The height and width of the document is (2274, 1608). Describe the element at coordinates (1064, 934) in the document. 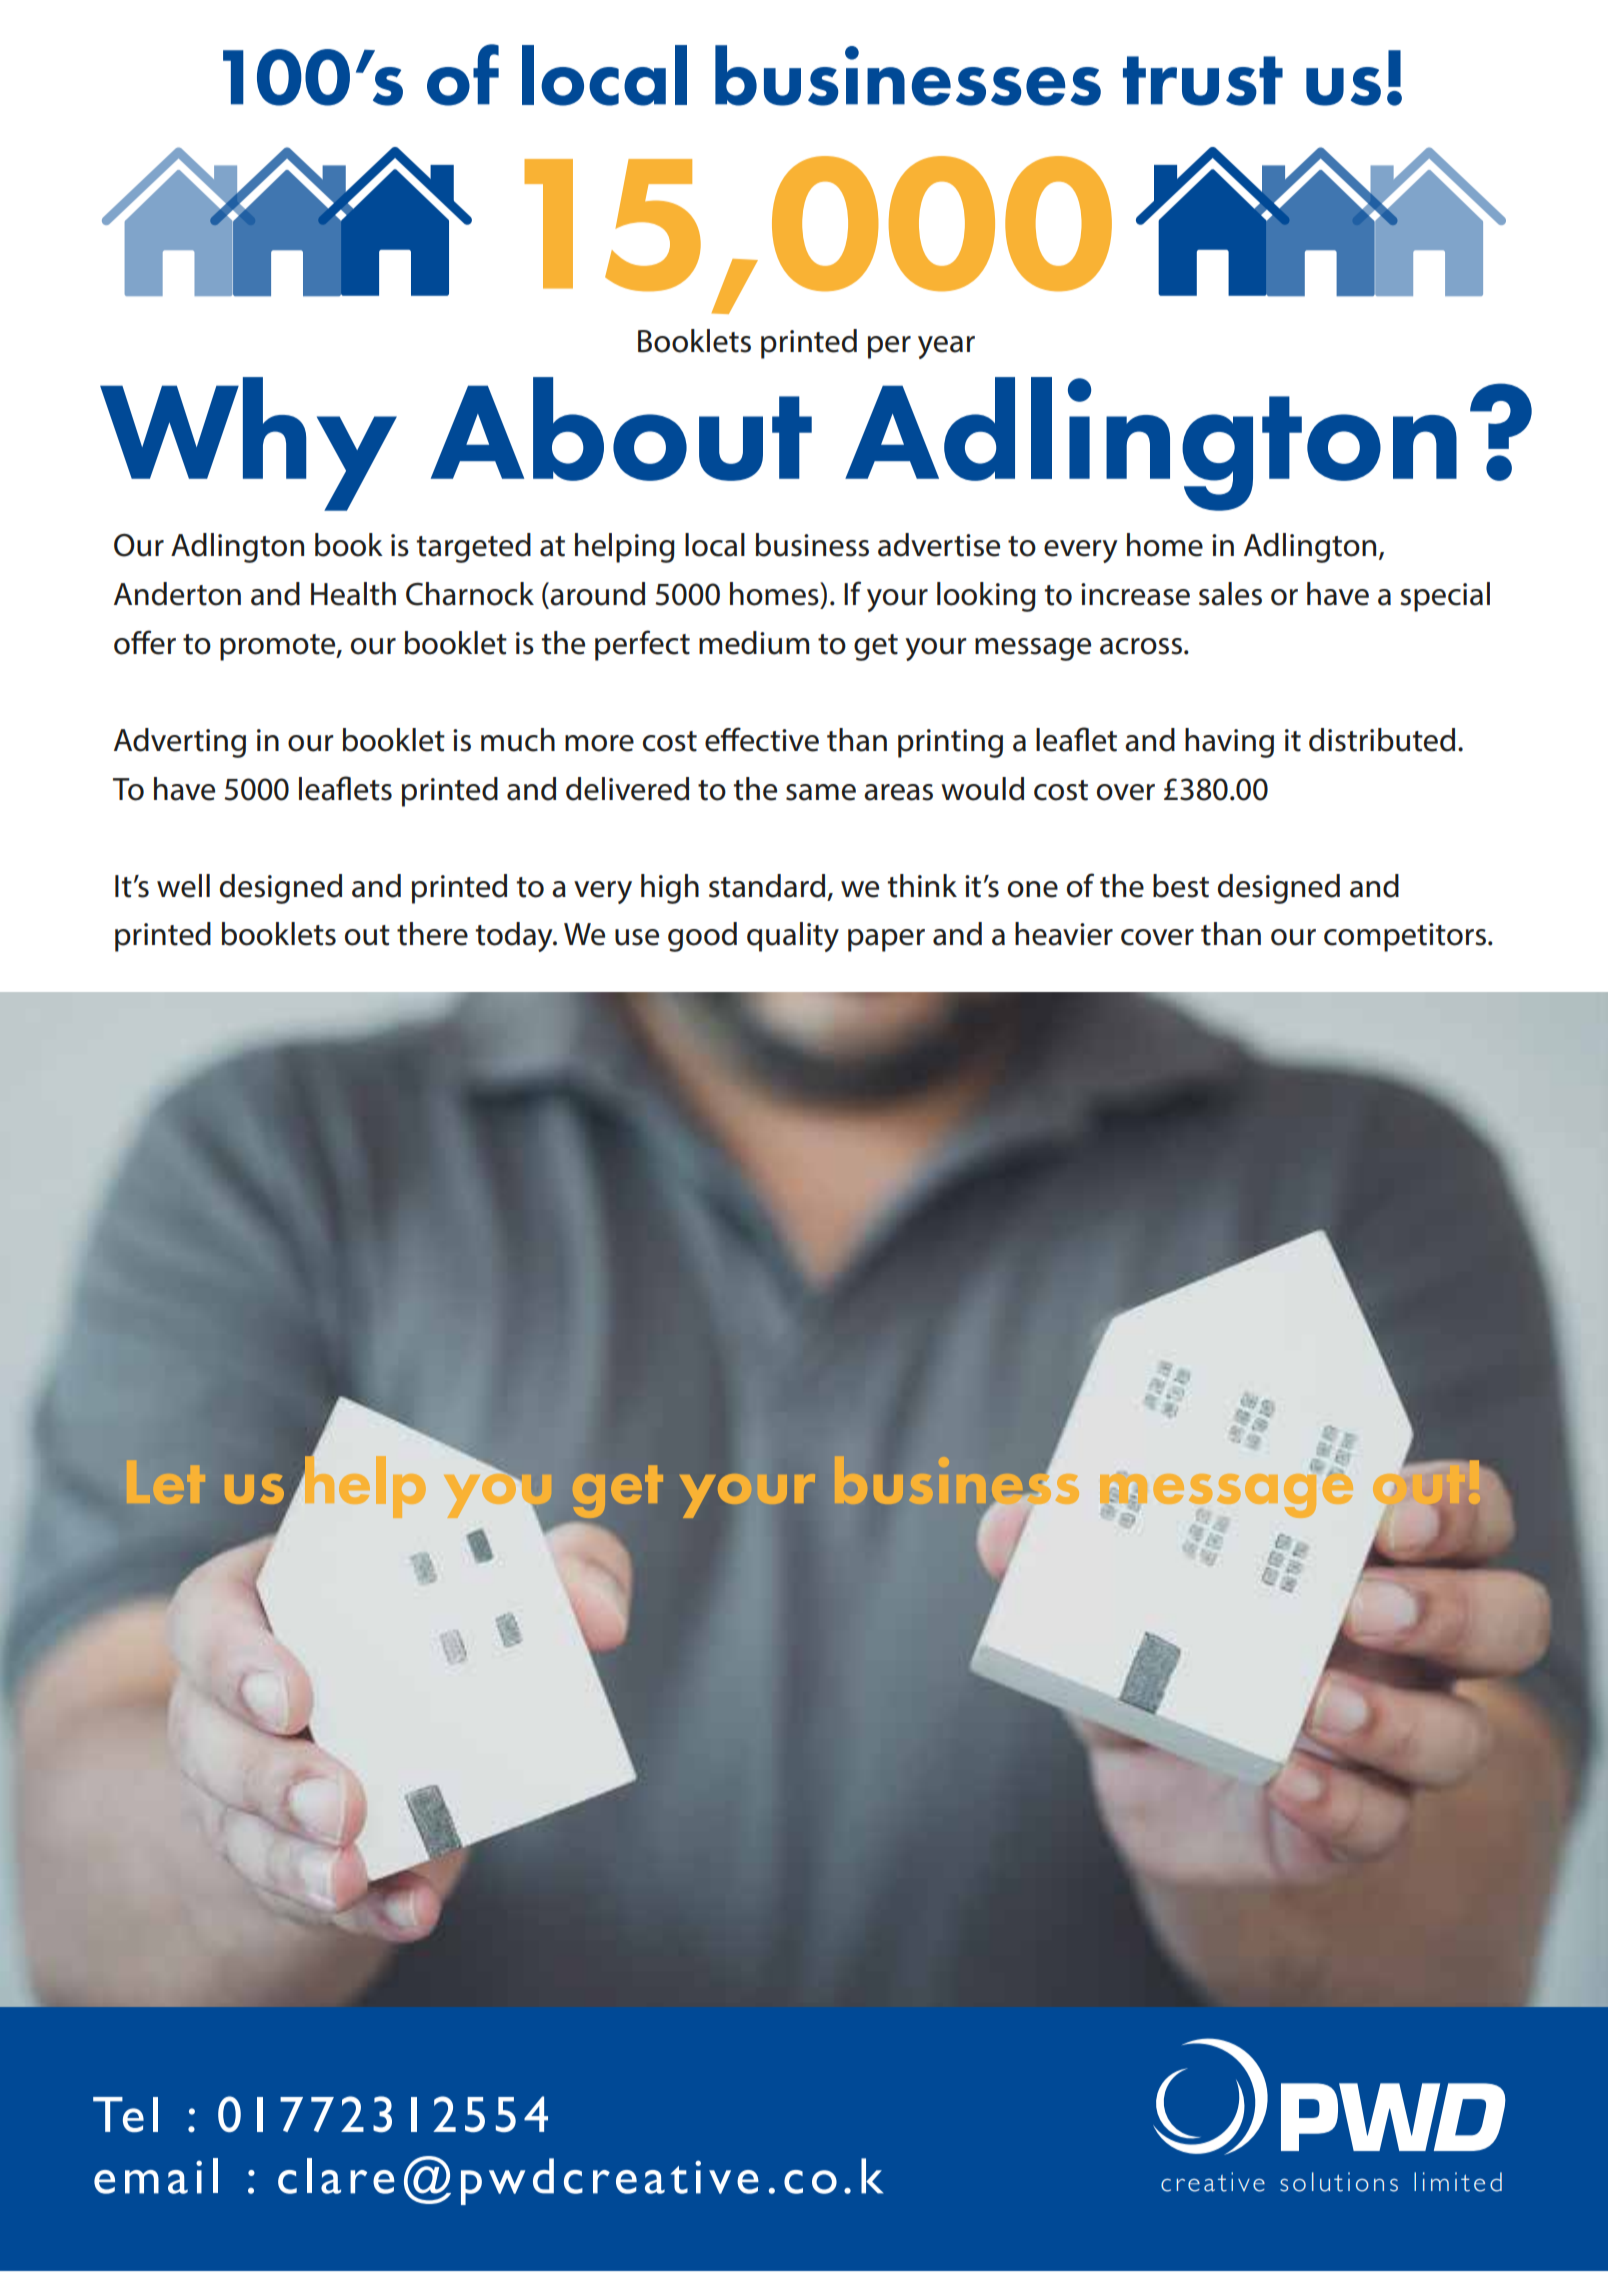

I see `heavier` at that location.
